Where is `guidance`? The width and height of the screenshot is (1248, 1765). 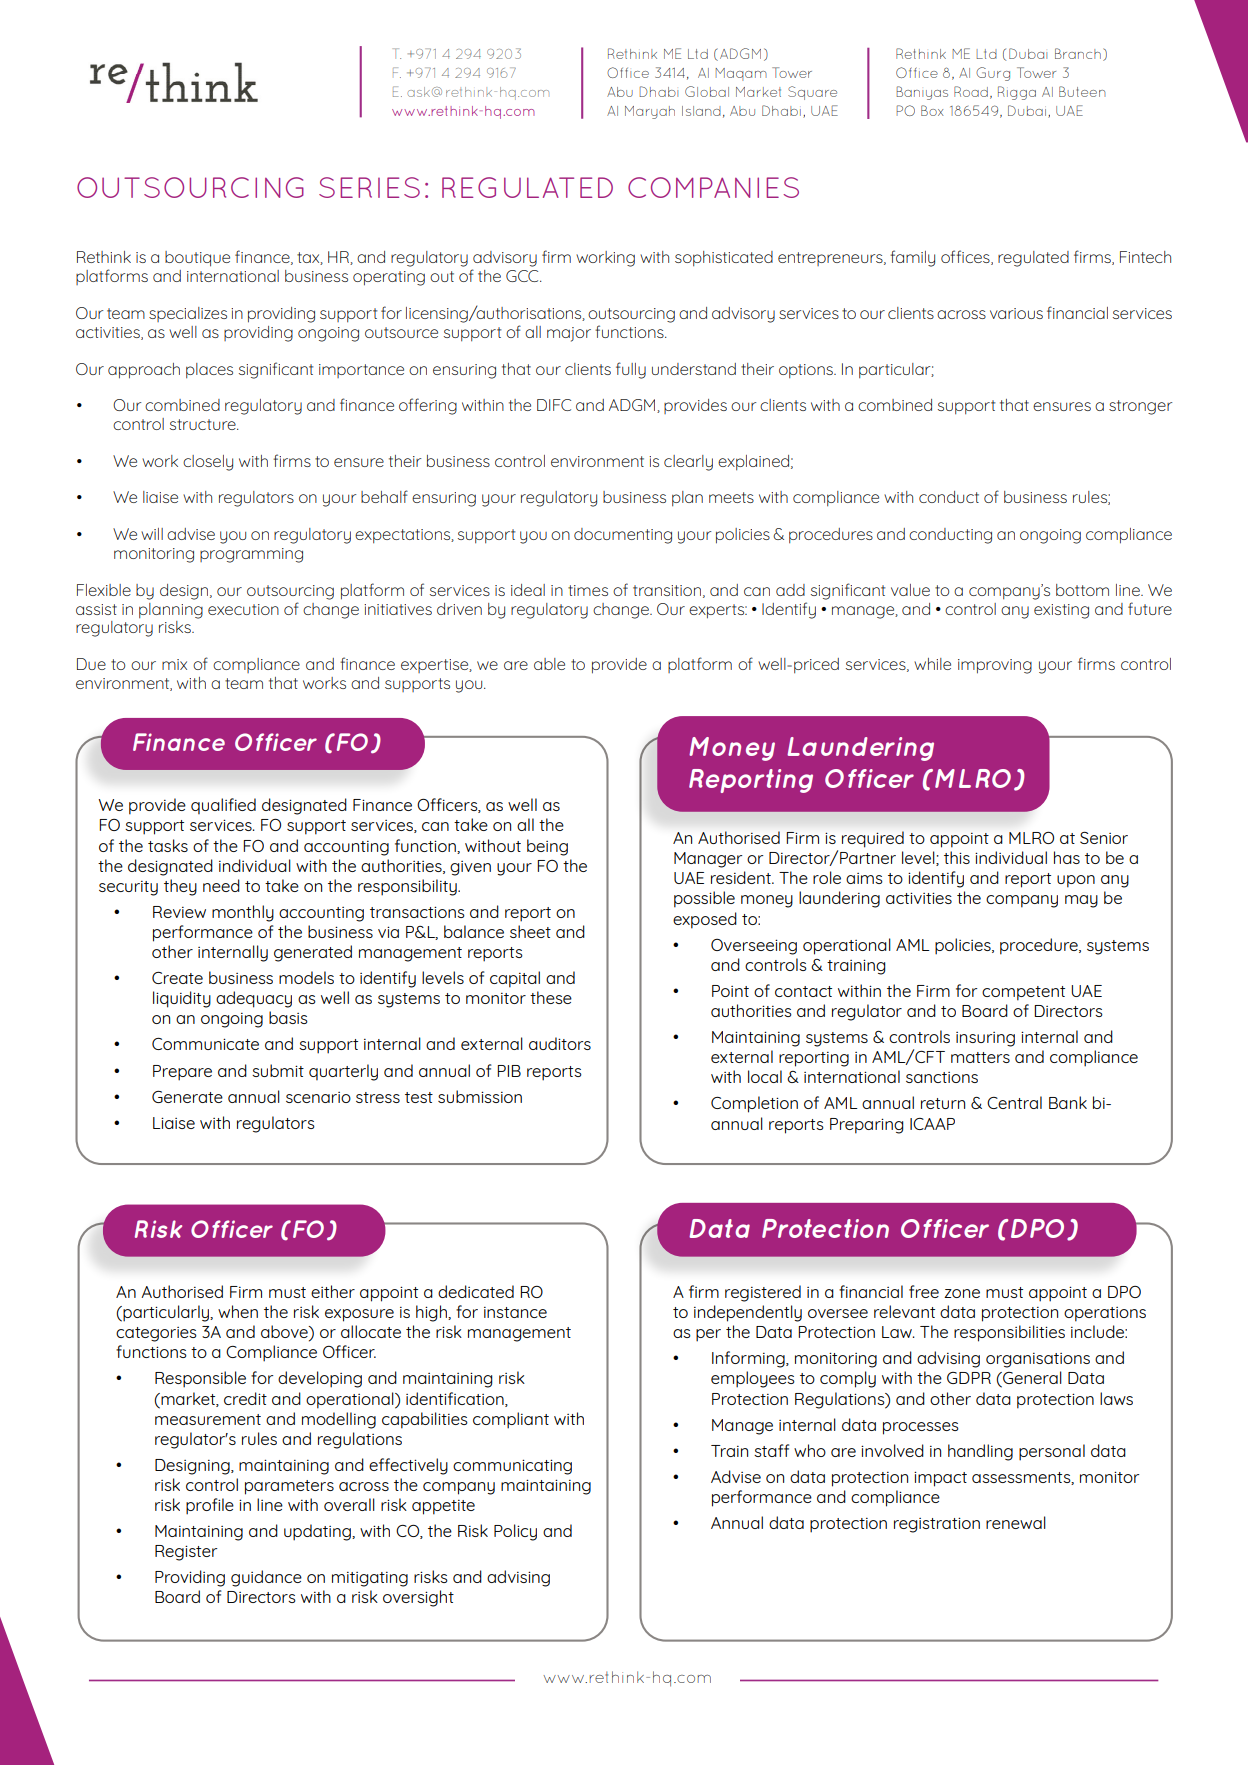 guidance is located at coordinates (266, 1578).
